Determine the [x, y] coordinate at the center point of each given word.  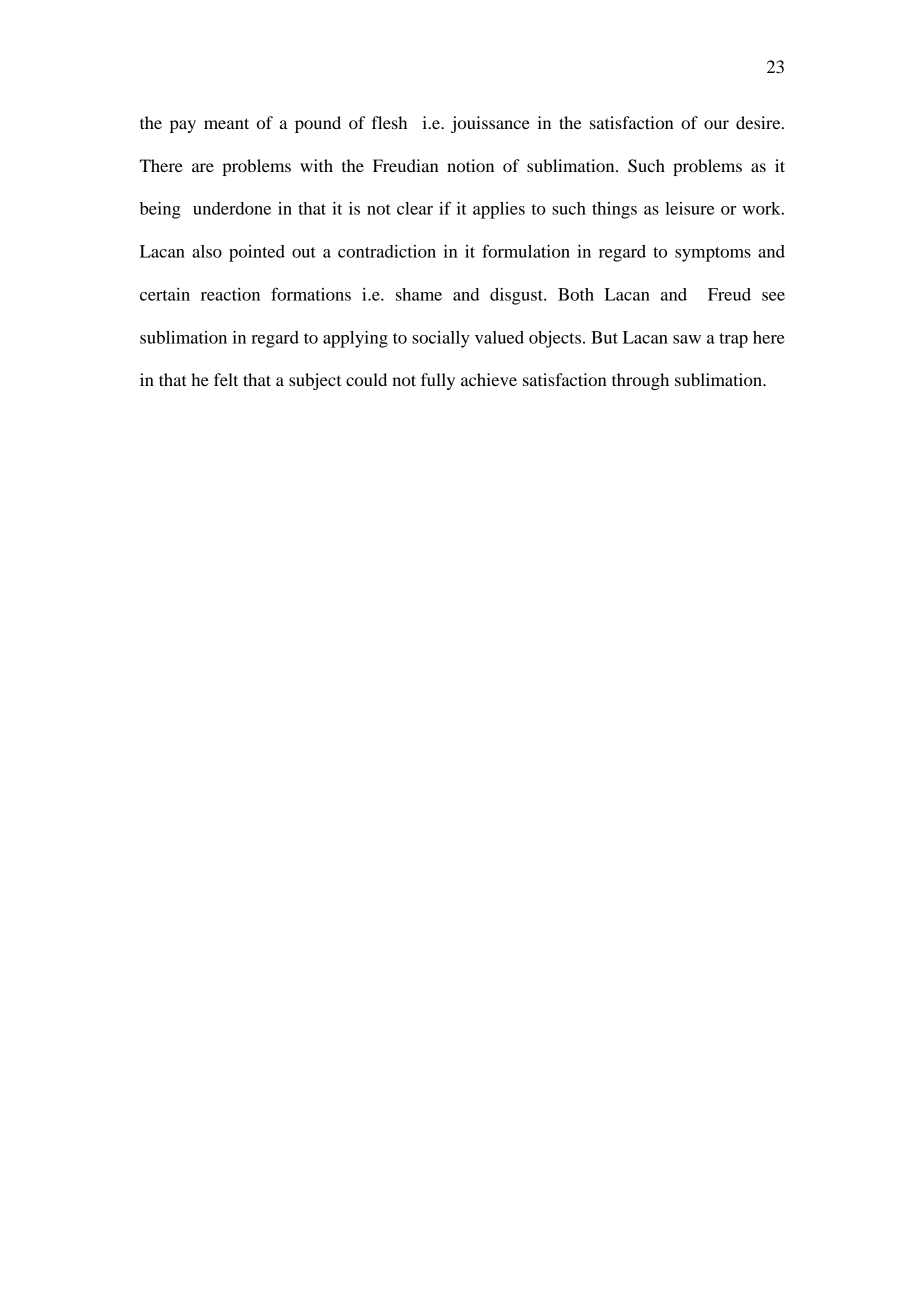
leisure [689, 208]
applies [499, 210]
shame [419, 294]
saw [687, 339]
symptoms [713, 254]
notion [470, 165]
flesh [389, 122]
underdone [232, 208]
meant [226, 123]
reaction [230, 294]
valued [499, 337]
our [716, 124]
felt [226, 379]
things [614, 210]
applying [355, 339]
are [203, 167]
